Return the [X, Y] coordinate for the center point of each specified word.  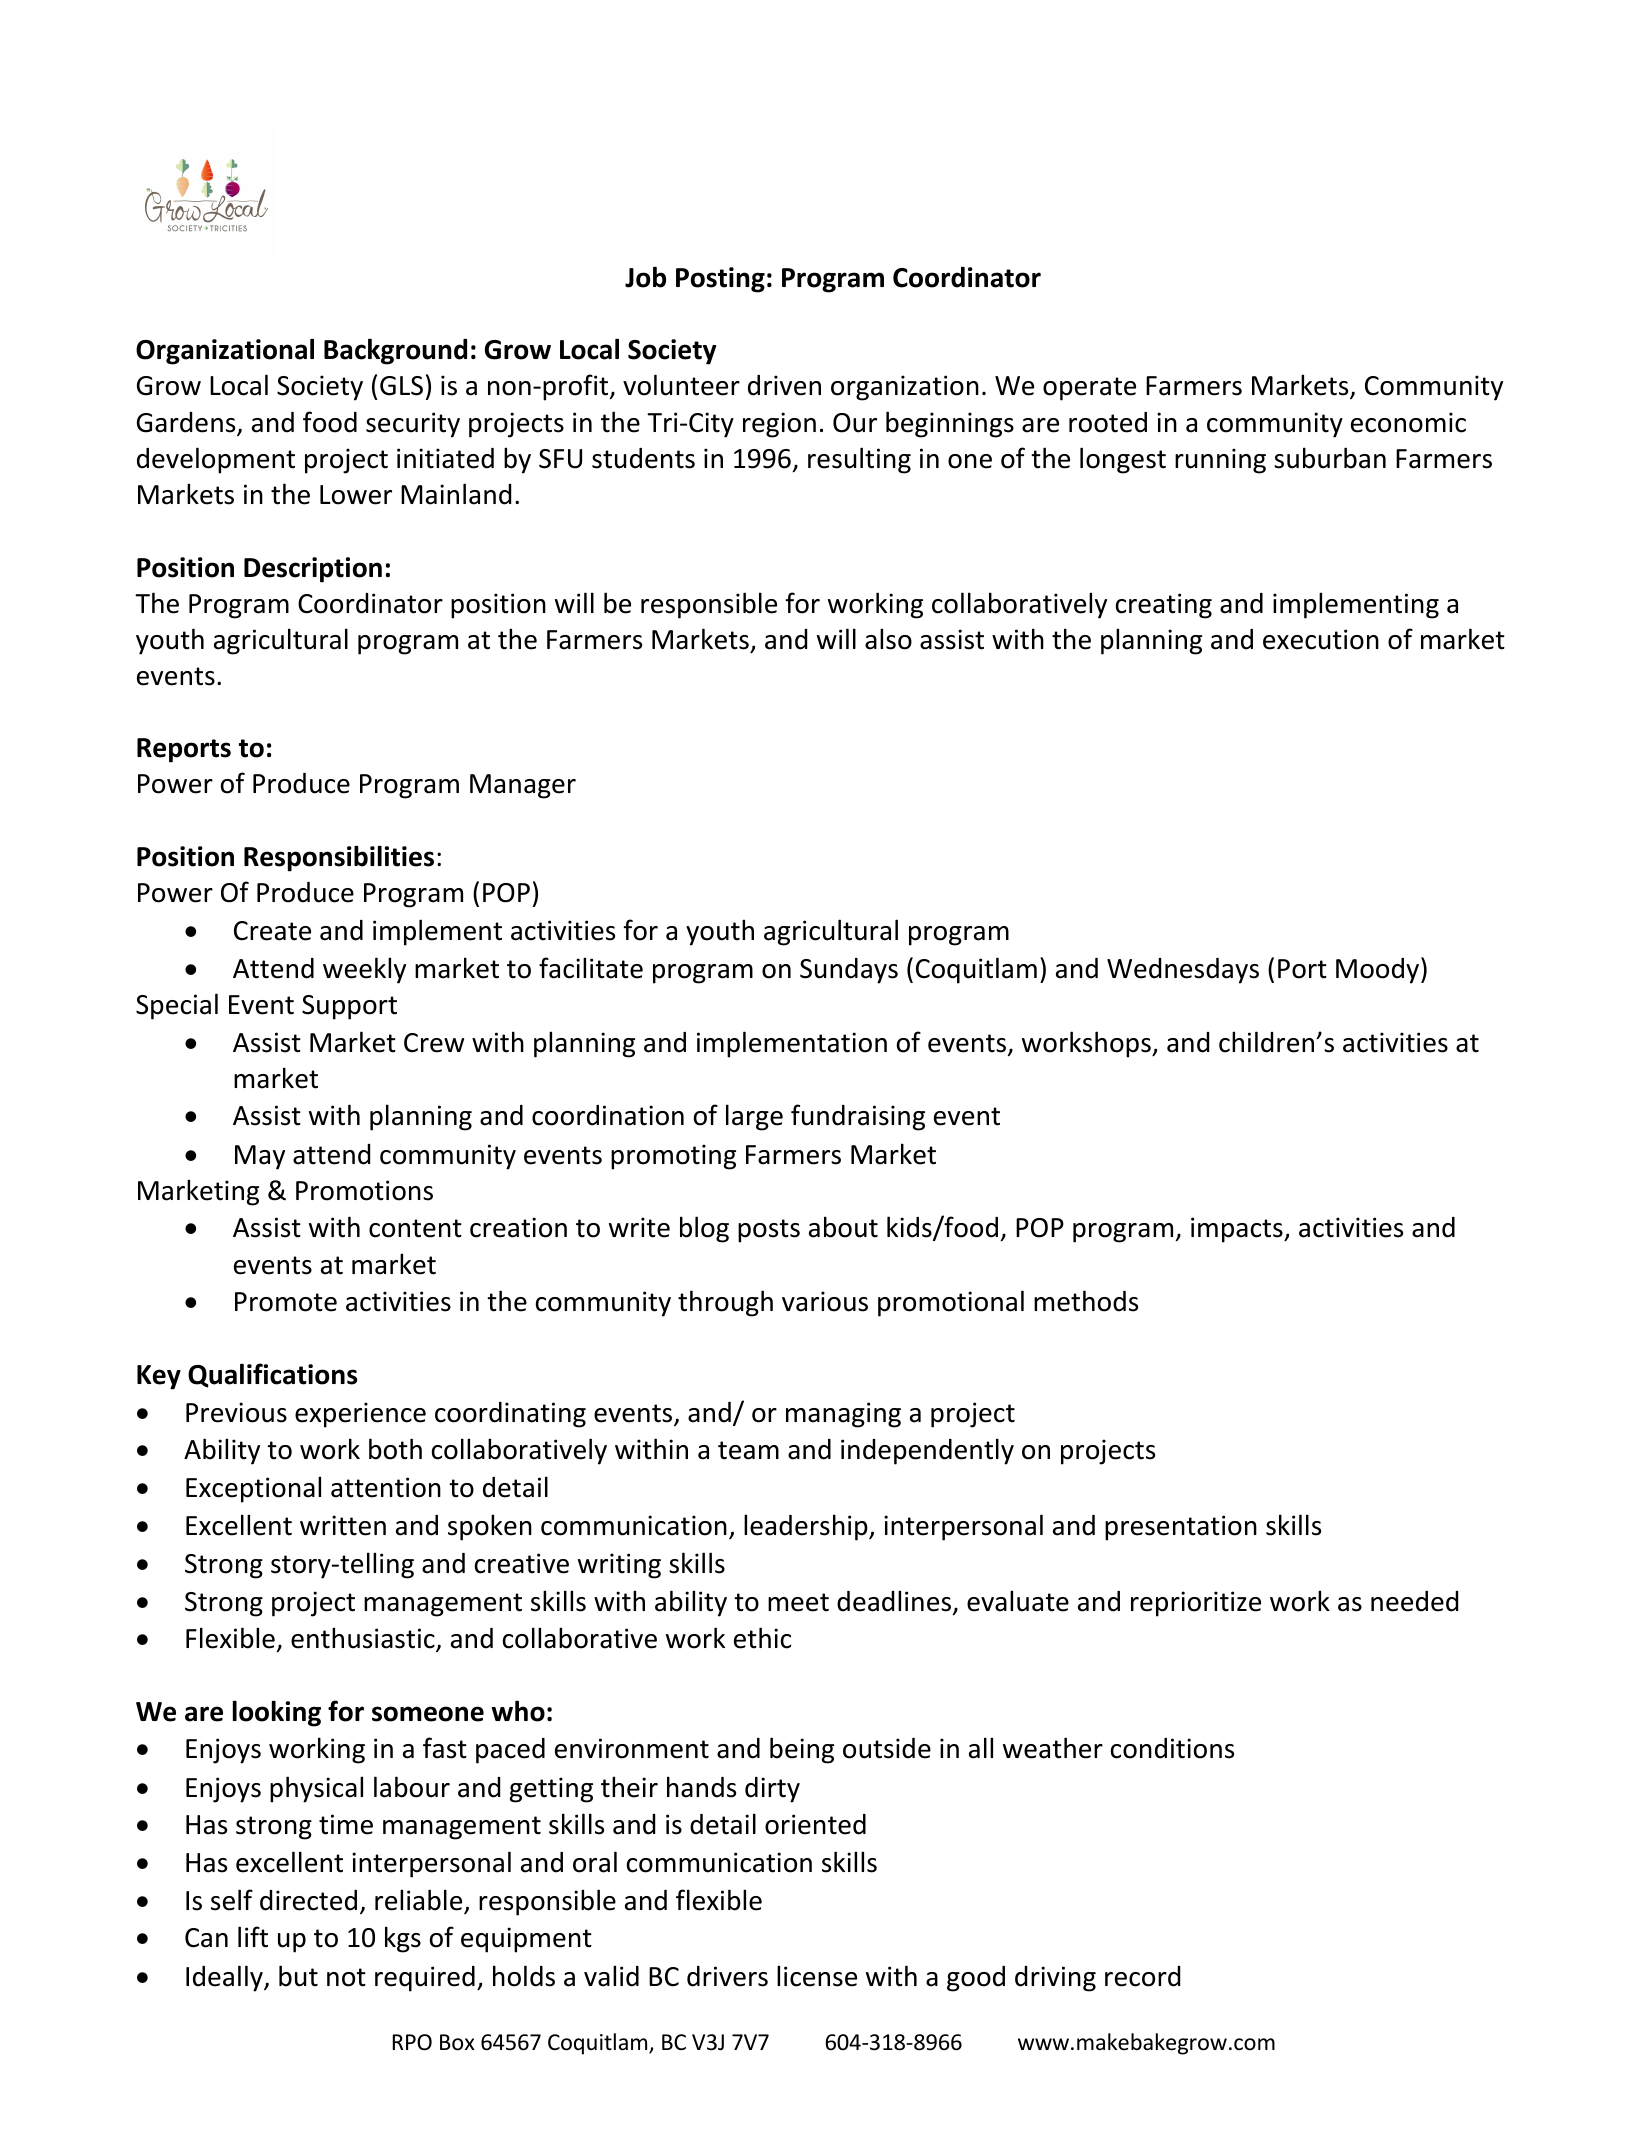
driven [784, 385]
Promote [286, 1302]
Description [313, 570]
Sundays [849, 971]
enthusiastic [364, 1639]
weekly [364, 970]
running [1220, 461]
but [298, 1976]
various [825, 1301]
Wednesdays [1183, 971]
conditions [1172, 1748]
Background [395, 351]
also [888, 639]
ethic [762, 1638]
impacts [1238, 1230]
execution [1321, 639]
